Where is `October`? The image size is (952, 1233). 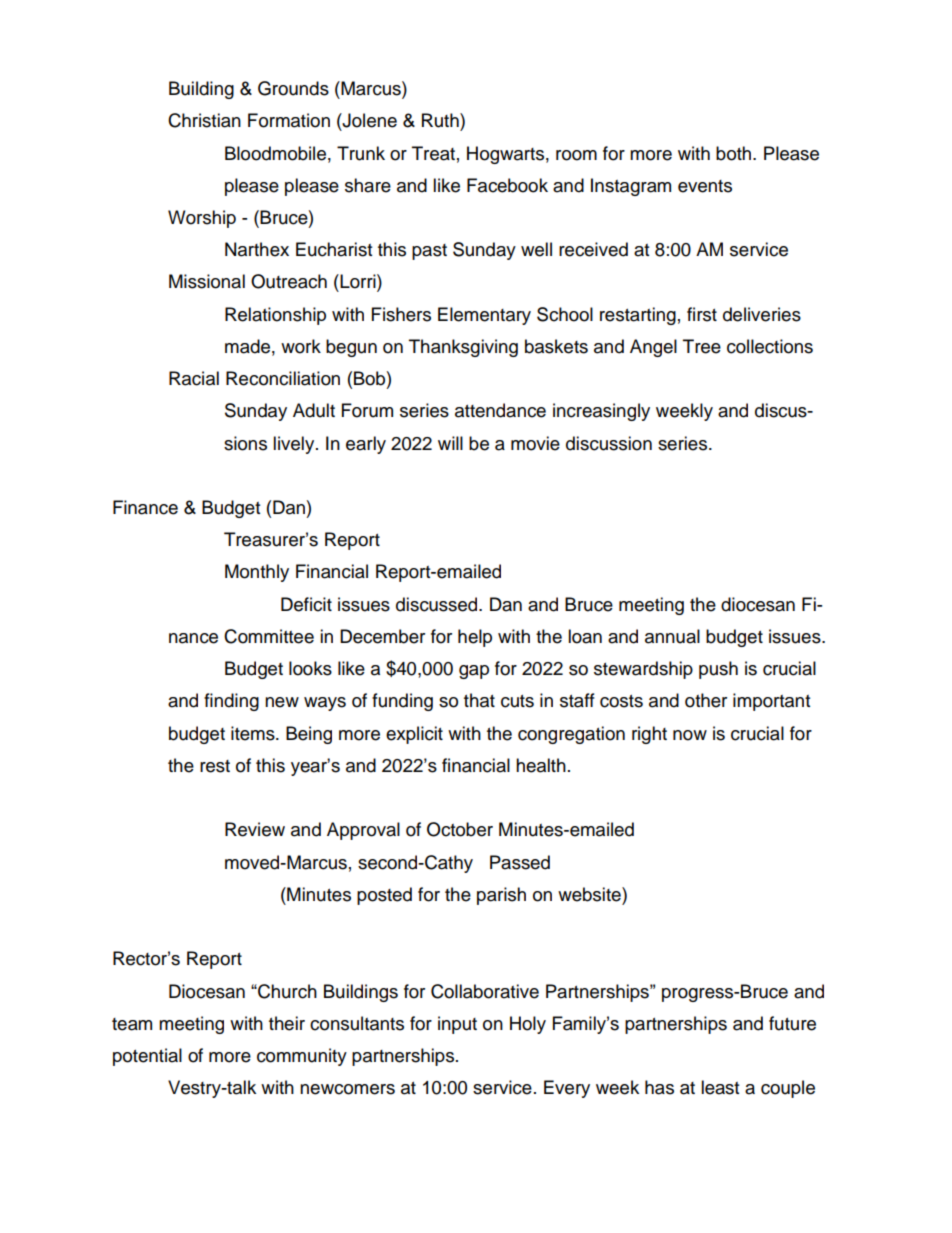
October is located at coordinates (460, 829).
